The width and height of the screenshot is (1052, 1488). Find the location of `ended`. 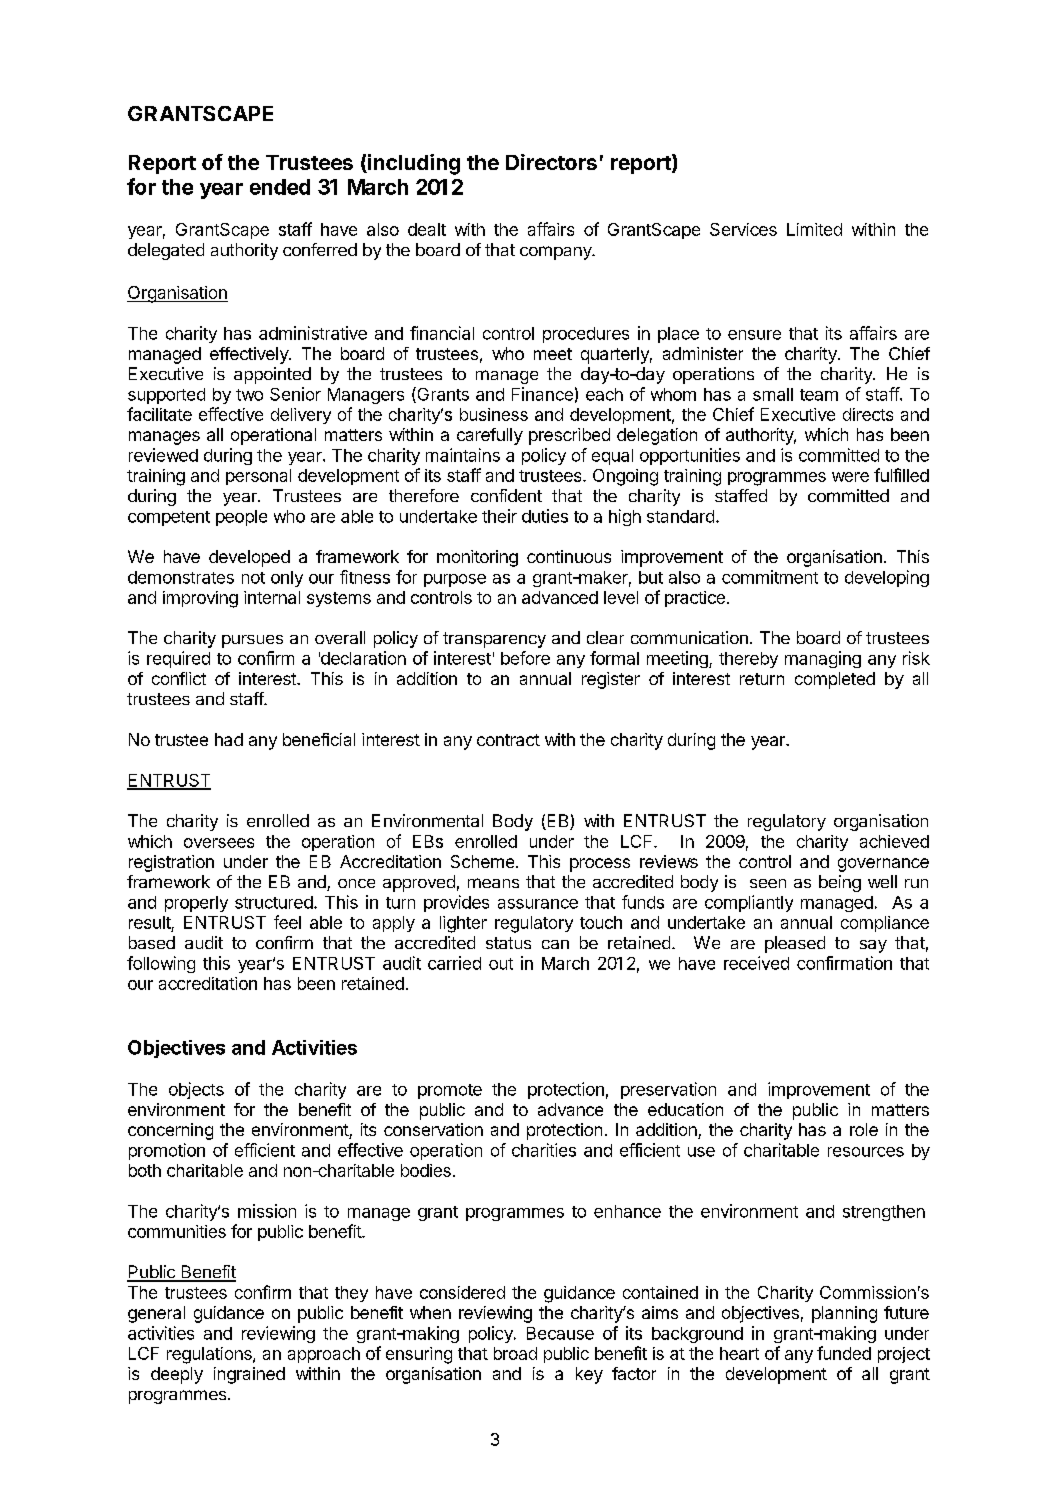

ended is located at coordinates (280, 187).
